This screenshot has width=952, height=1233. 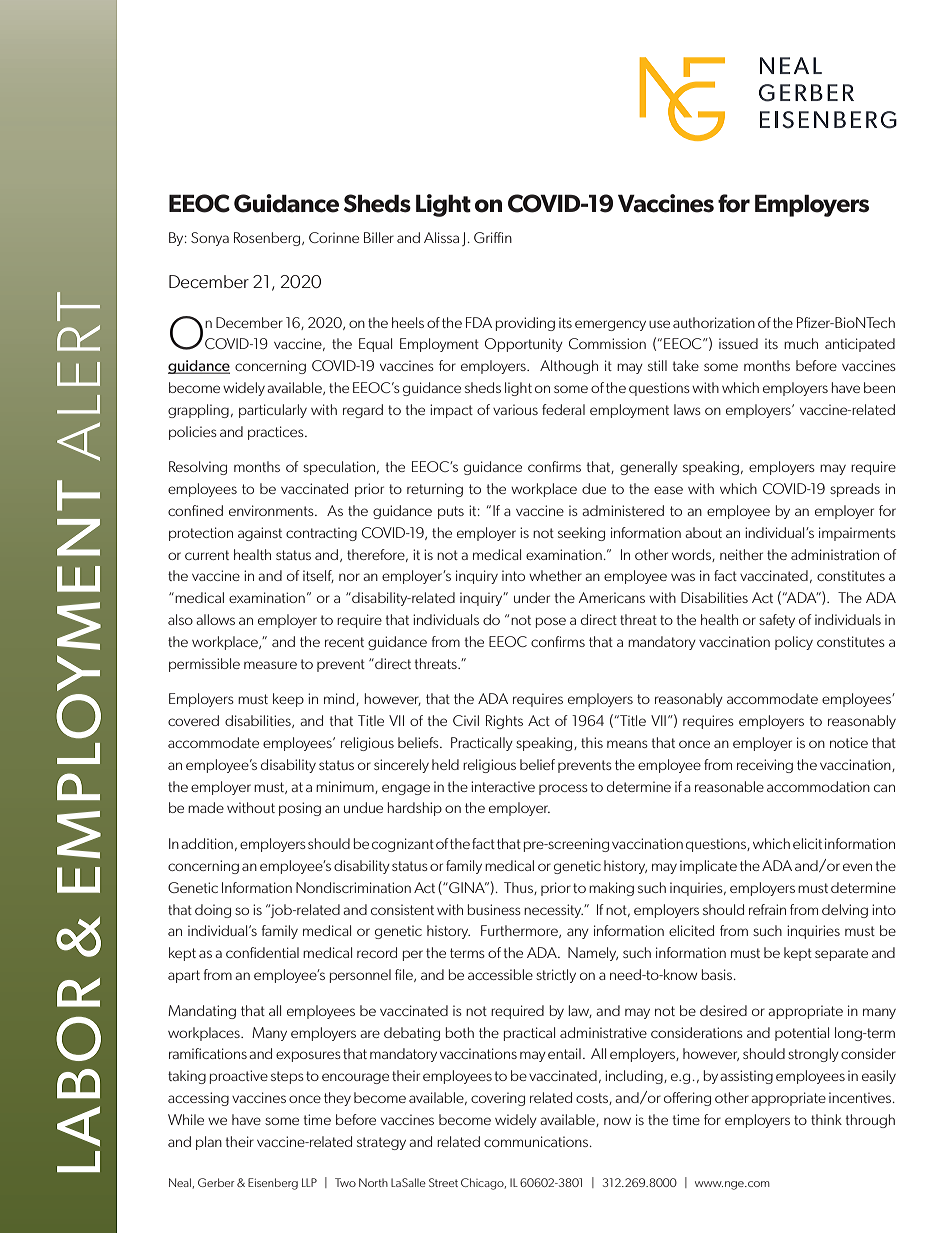 I want to click on accommodation, so click(x=818, y=786).
